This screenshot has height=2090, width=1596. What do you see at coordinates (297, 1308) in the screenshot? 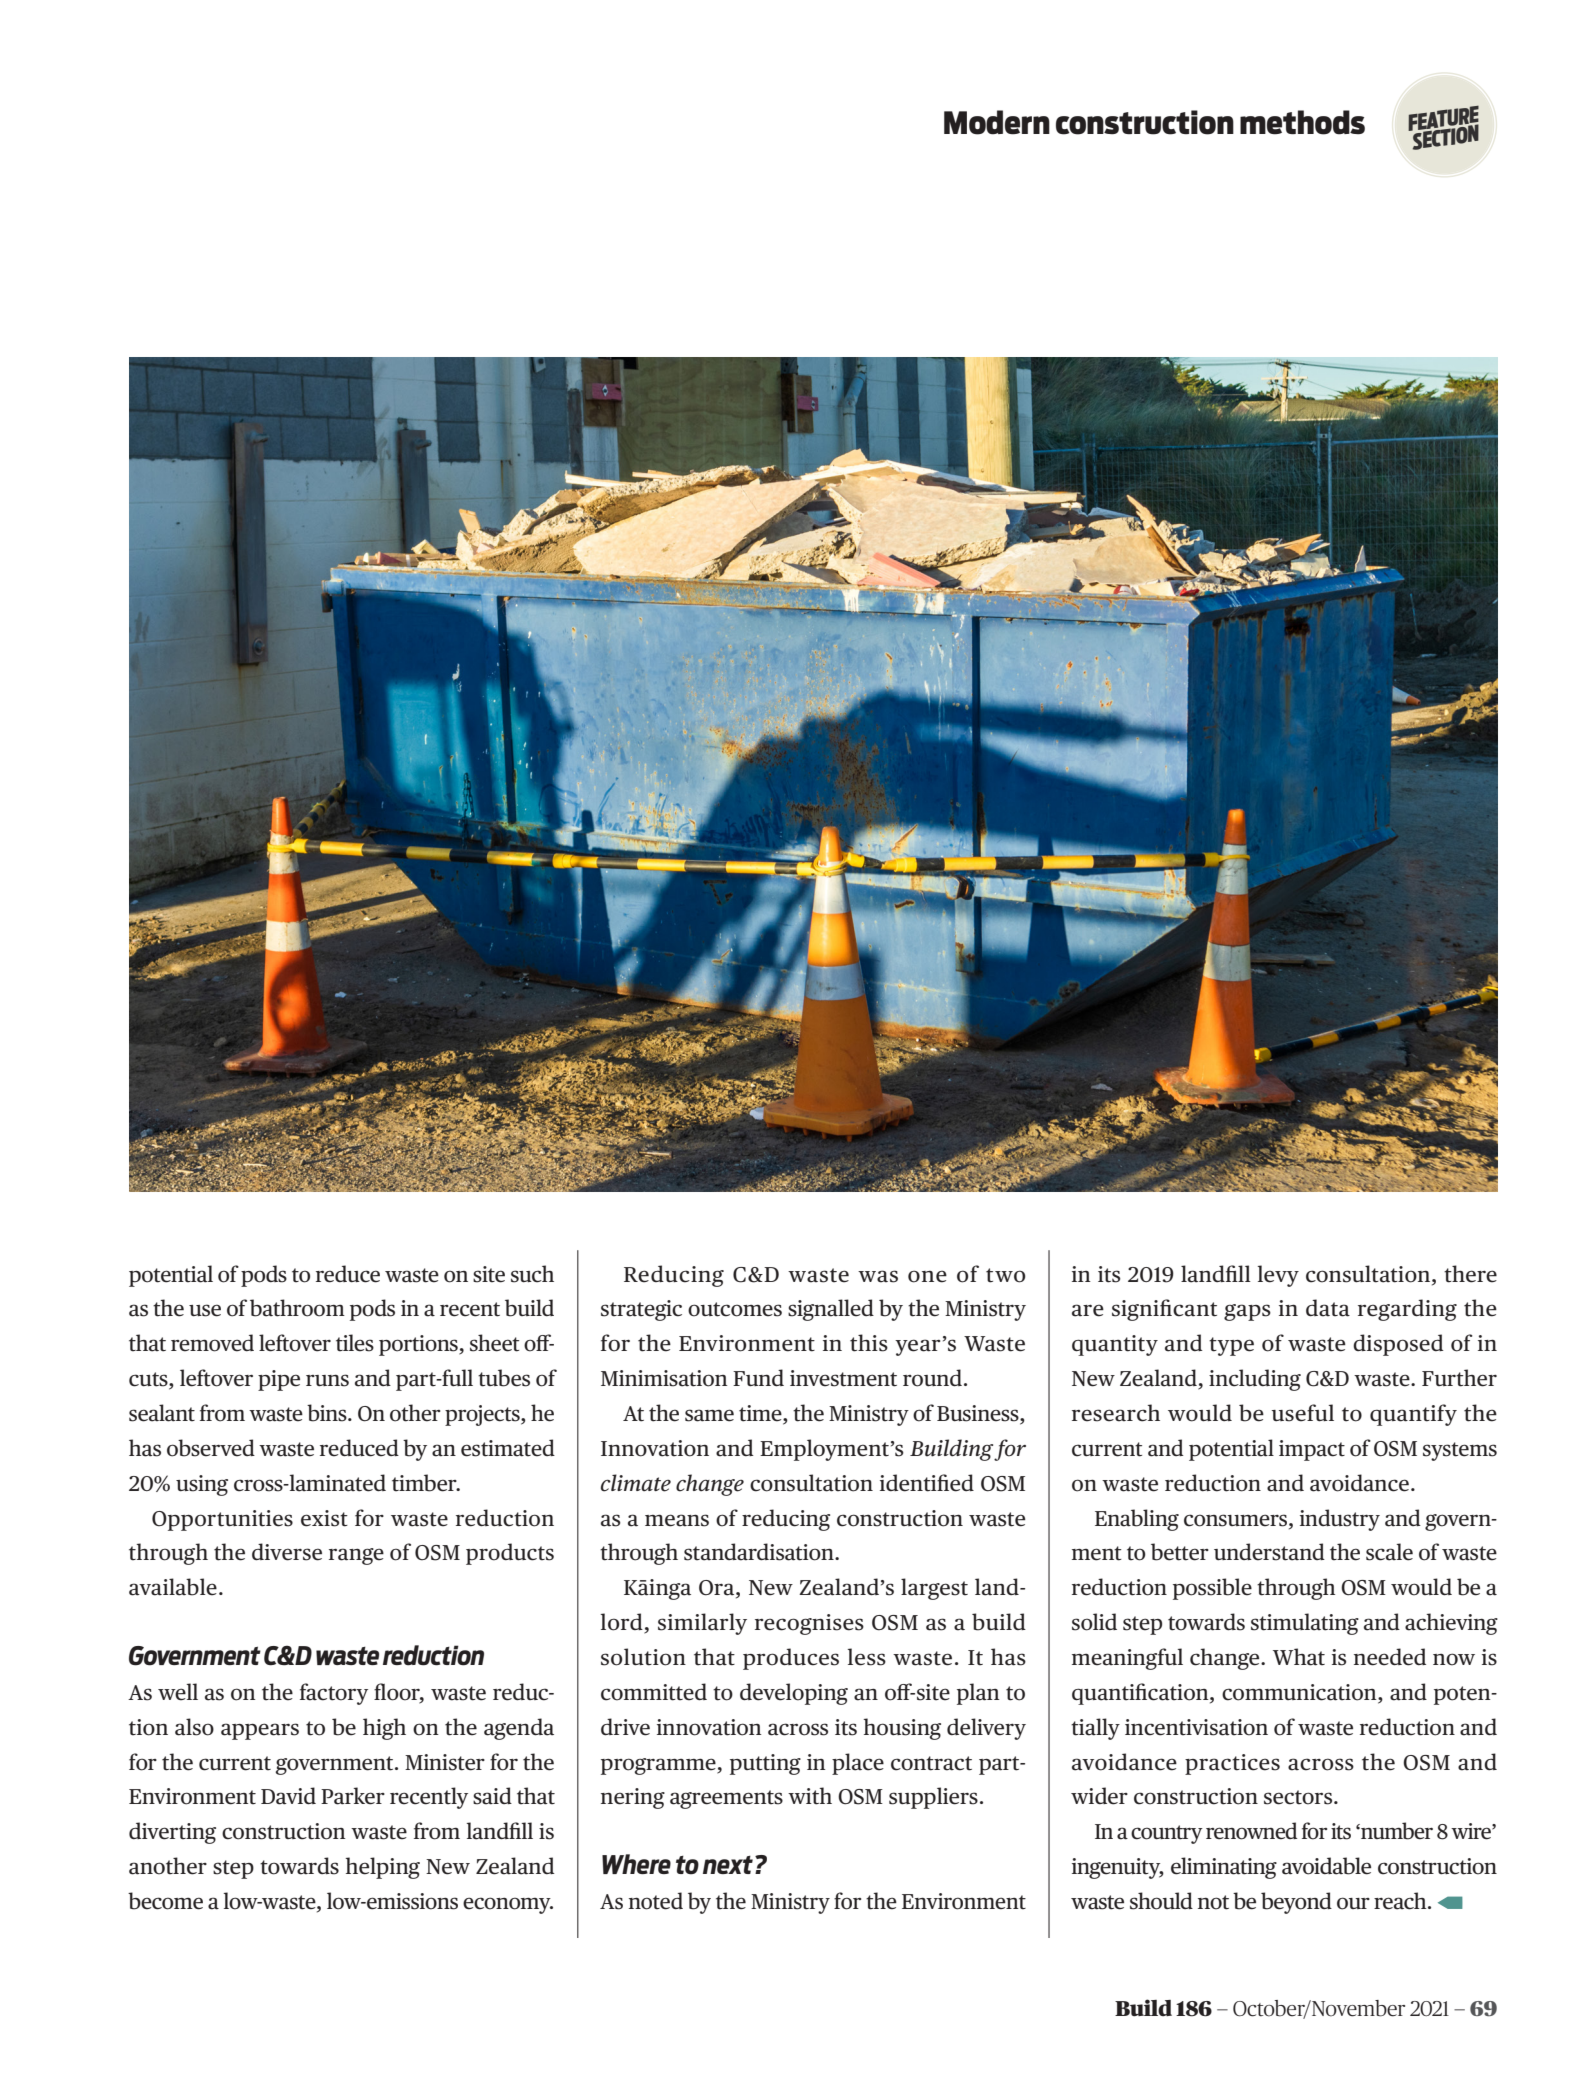
I see `bathroom` at bounding box center [297, 1308].
